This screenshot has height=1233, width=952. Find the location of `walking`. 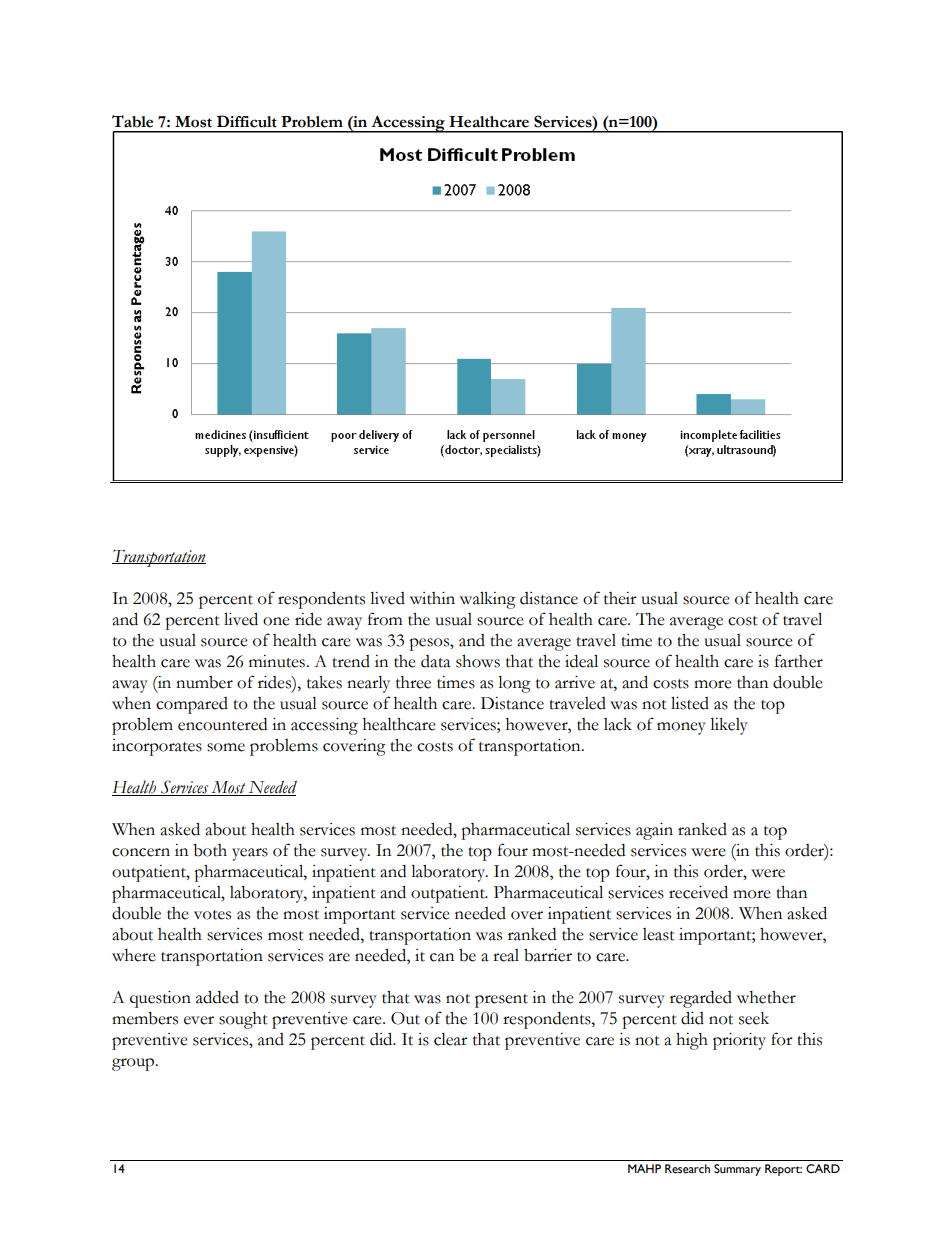

walking is located at coordinates (488, 600).
